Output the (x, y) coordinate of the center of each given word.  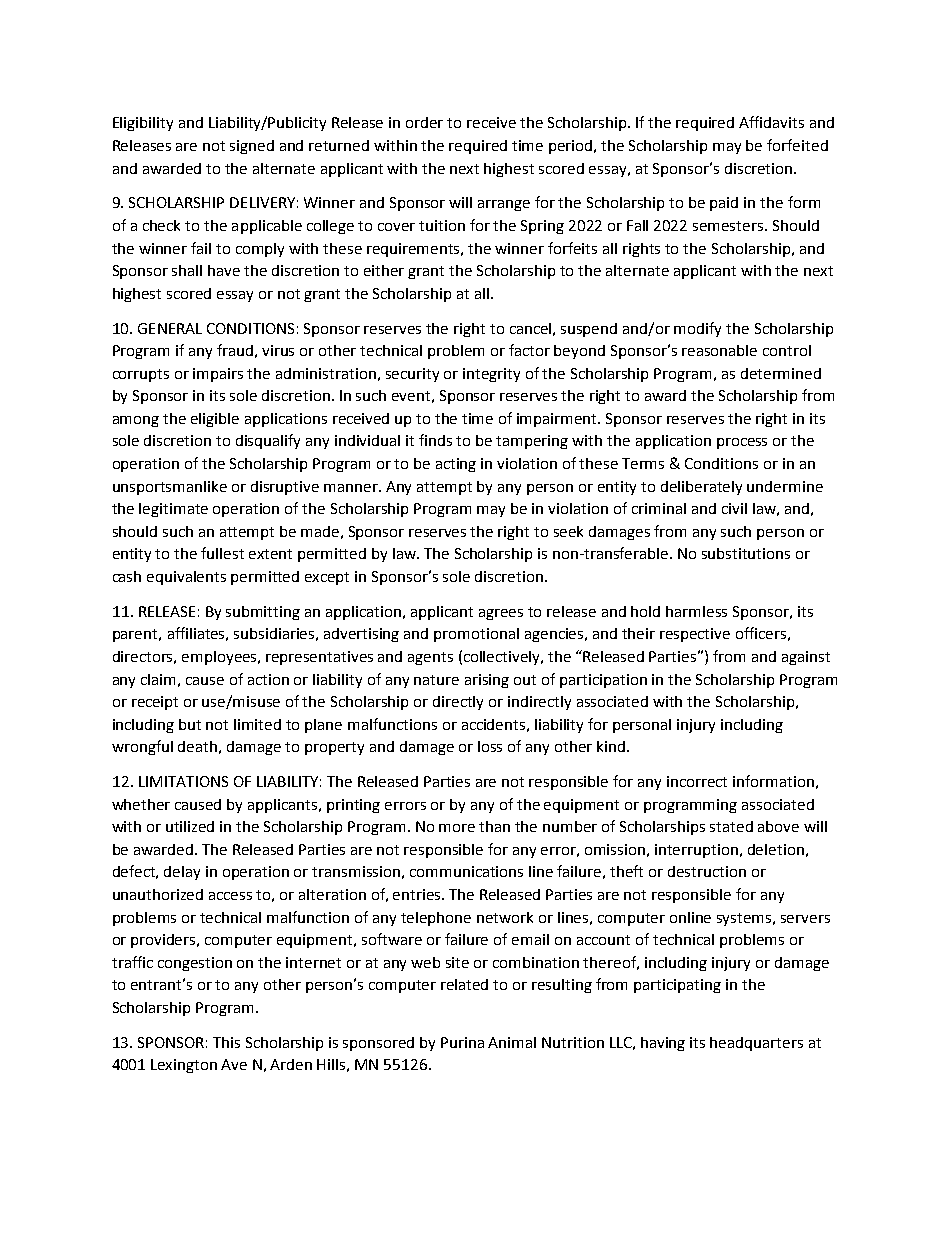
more (457, 828)
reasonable (719, 350)
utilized (190, 826)
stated (731, 826)
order (424, 122)
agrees (501, 614)
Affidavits (771, 122)
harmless (696, 611)
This (226, 1042)
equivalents (186, 578)
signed (252, 147)
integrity (491, 375)
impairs (218, 375)
